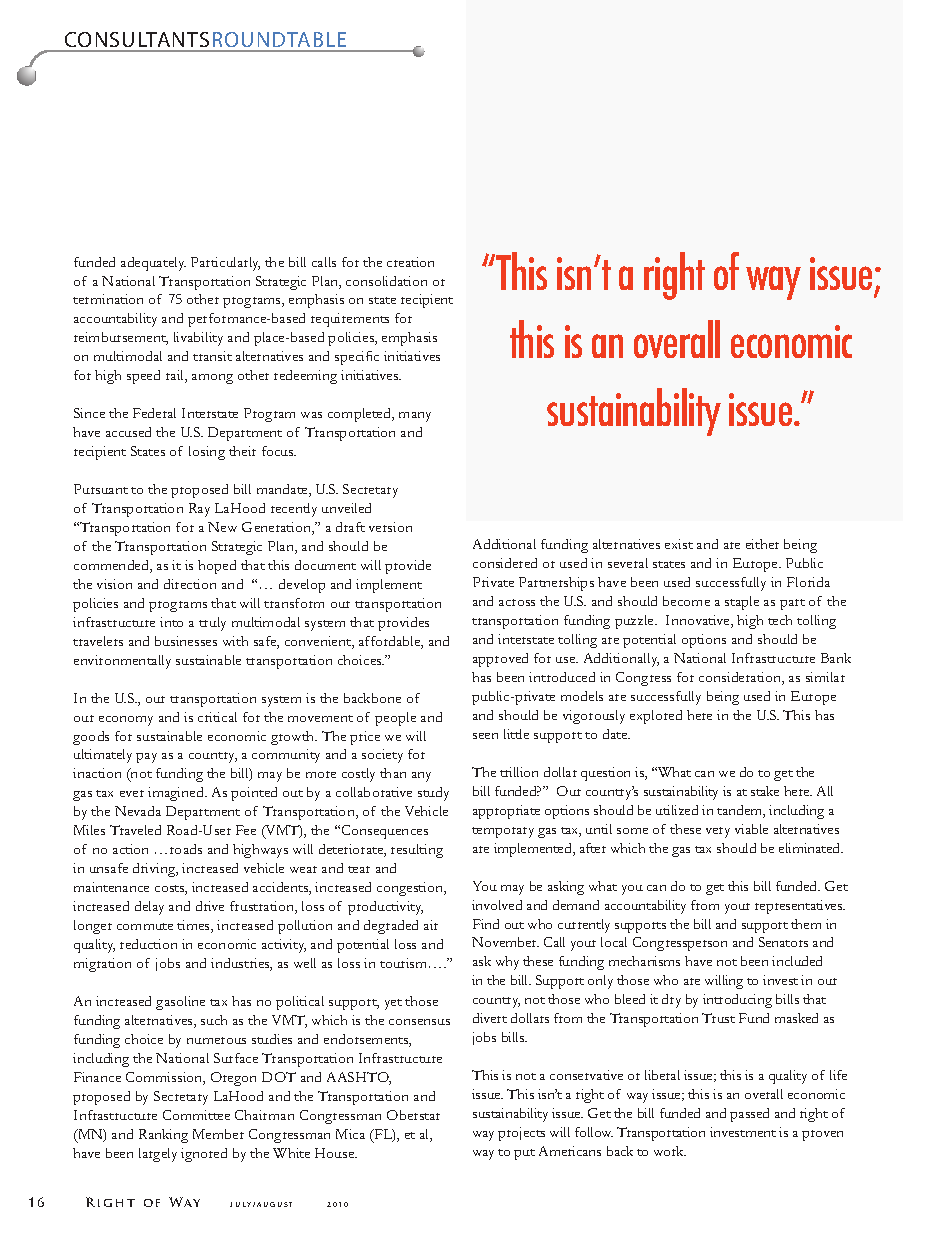  What do you see at coordinates (505, 563) in the document?
I see `considered` at bounding box center [505, 563].
